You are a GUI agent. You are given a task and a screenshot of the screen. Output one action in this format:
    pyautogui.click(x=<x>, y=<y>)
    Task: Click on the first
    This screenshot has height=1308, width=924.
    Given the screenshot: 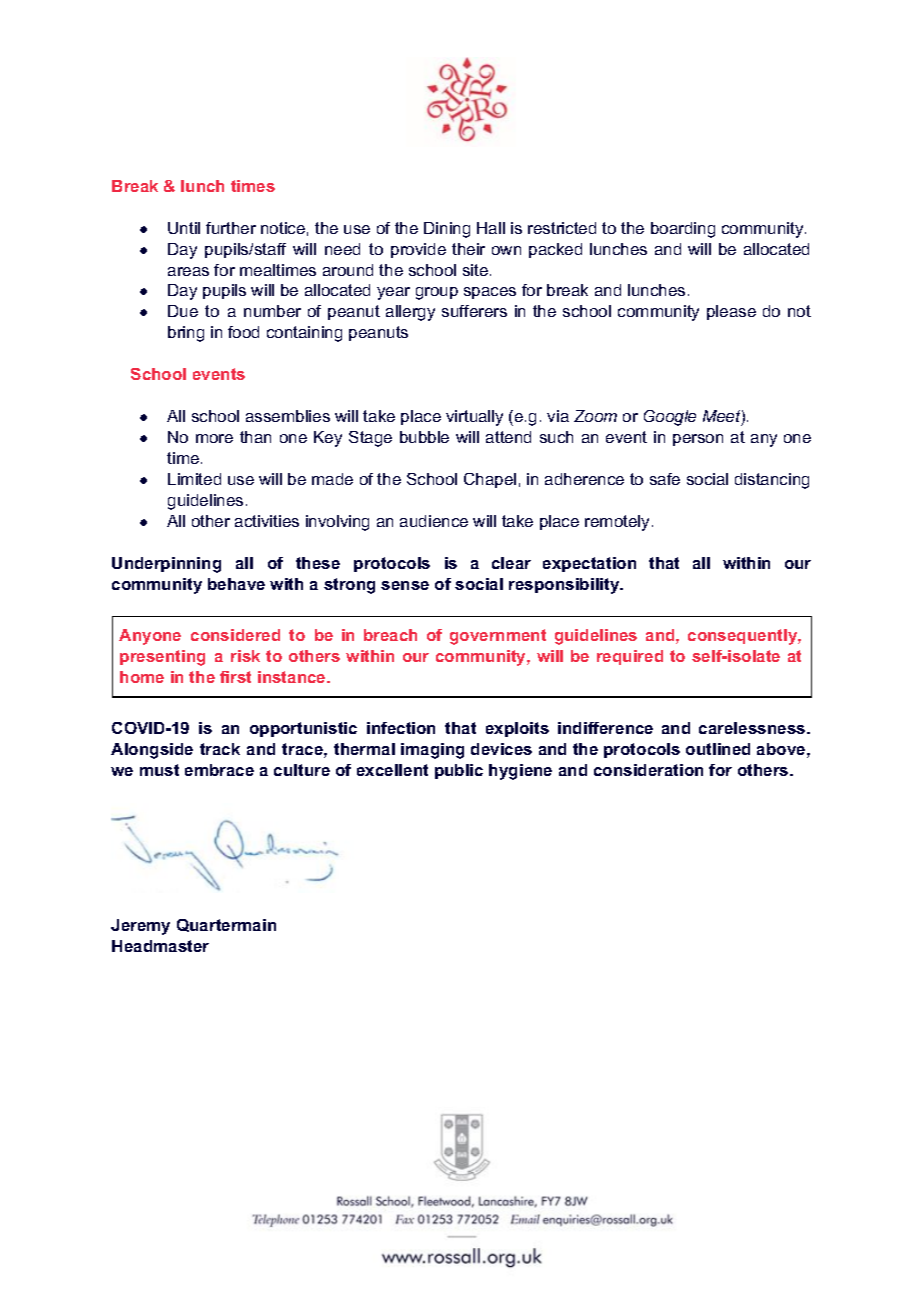 What is the action you would take?
    pyautogui.click(x=235, y=677)
